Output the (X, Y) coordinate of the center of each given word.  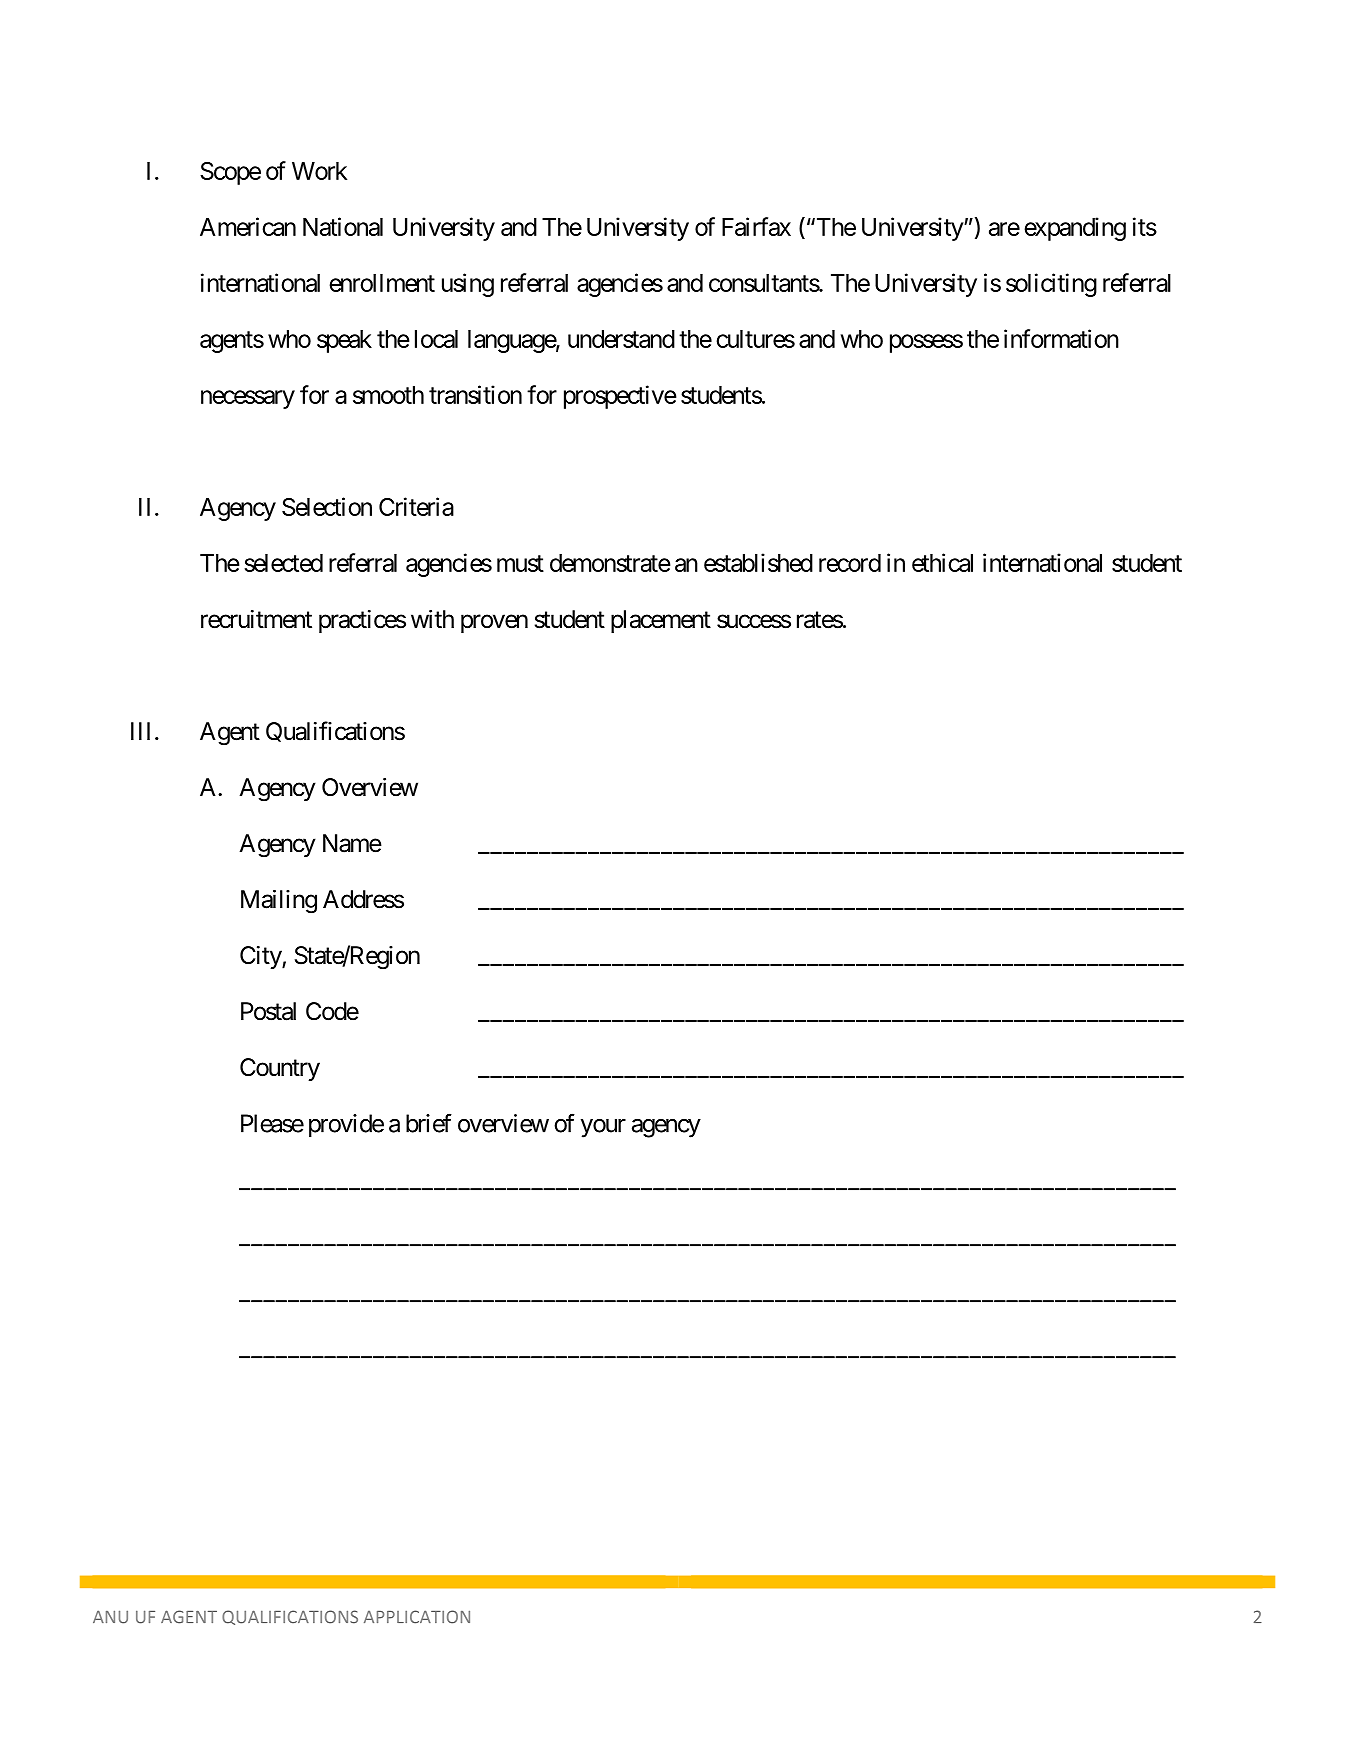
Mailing (279, 902)
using (468, 285)
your (603, 1128)
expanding (1075, 229)
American (248, 226)
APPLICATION (417, 1617)
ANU (110, 1617)
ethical (942, 562)
